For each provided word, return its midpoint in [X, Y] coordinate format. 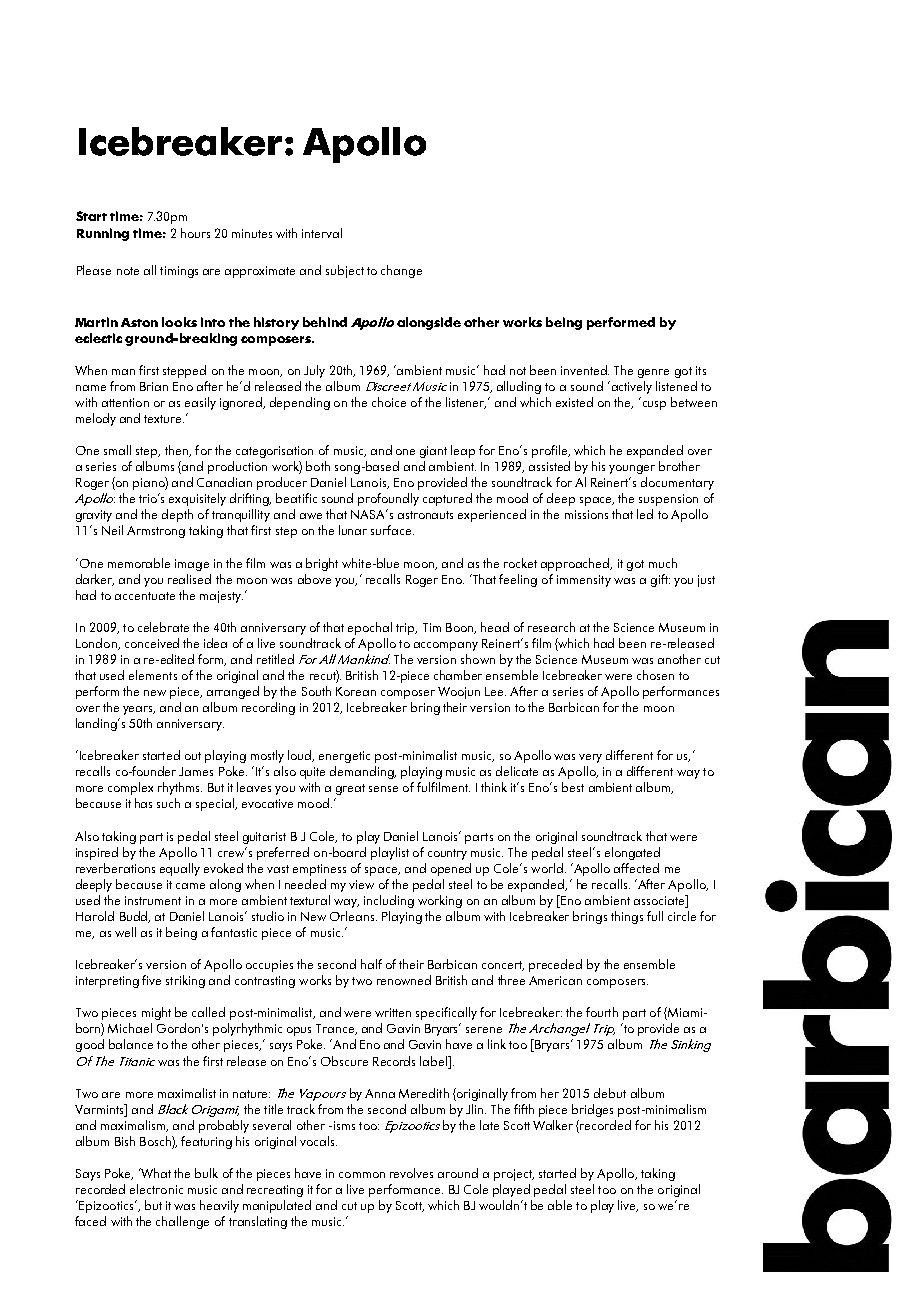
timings [179, 272]
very [590, 758]
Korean [356, 691]
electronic [156, 1189]
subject [345, 271]
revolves [411, 1173]
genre [653, 373]
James [196, 771]
